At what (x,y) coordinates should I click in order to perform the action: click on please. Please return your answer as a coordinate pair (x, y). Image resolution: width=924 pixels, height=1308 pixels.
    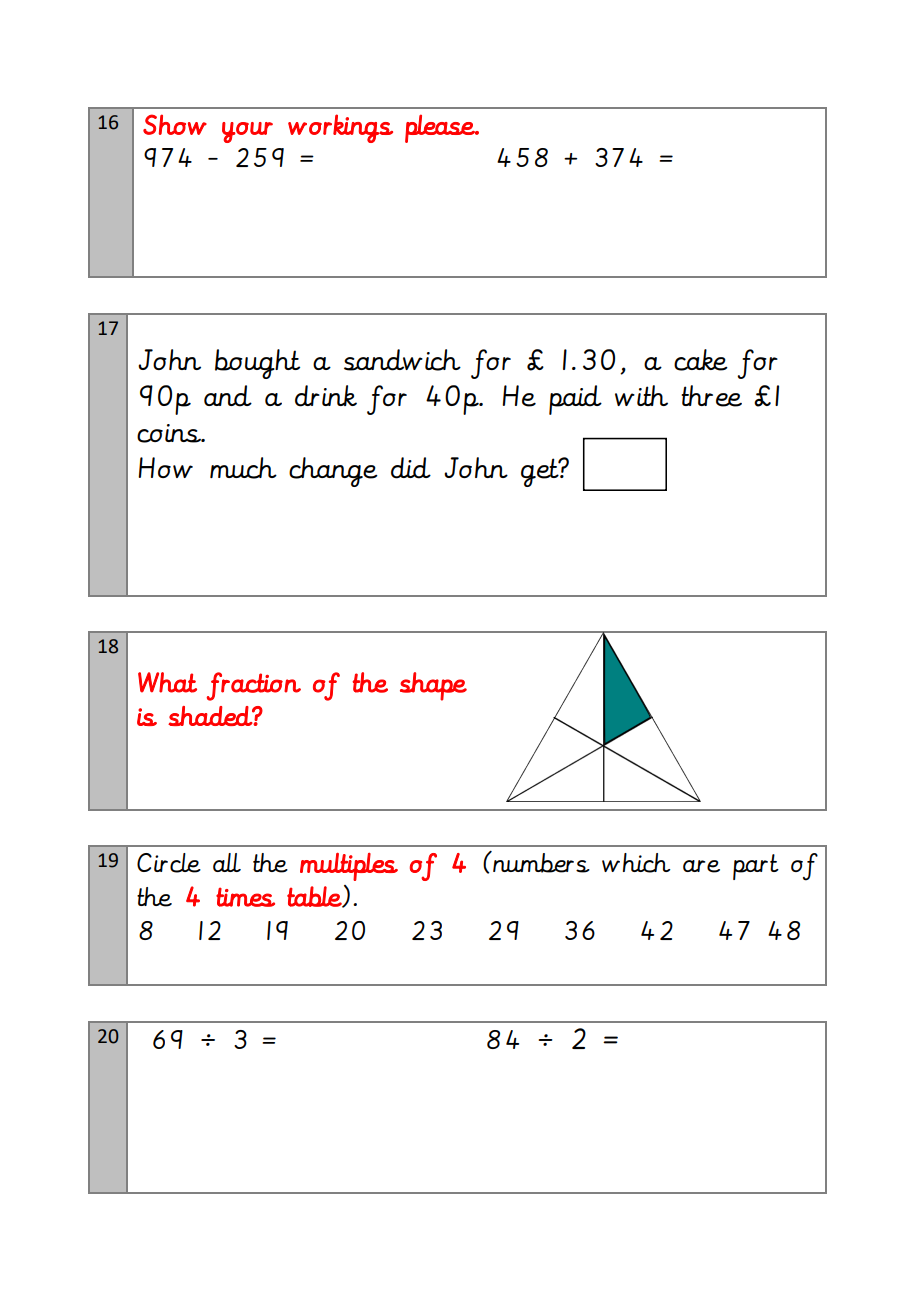
    Looking at the image, I should click on (441, 128).
